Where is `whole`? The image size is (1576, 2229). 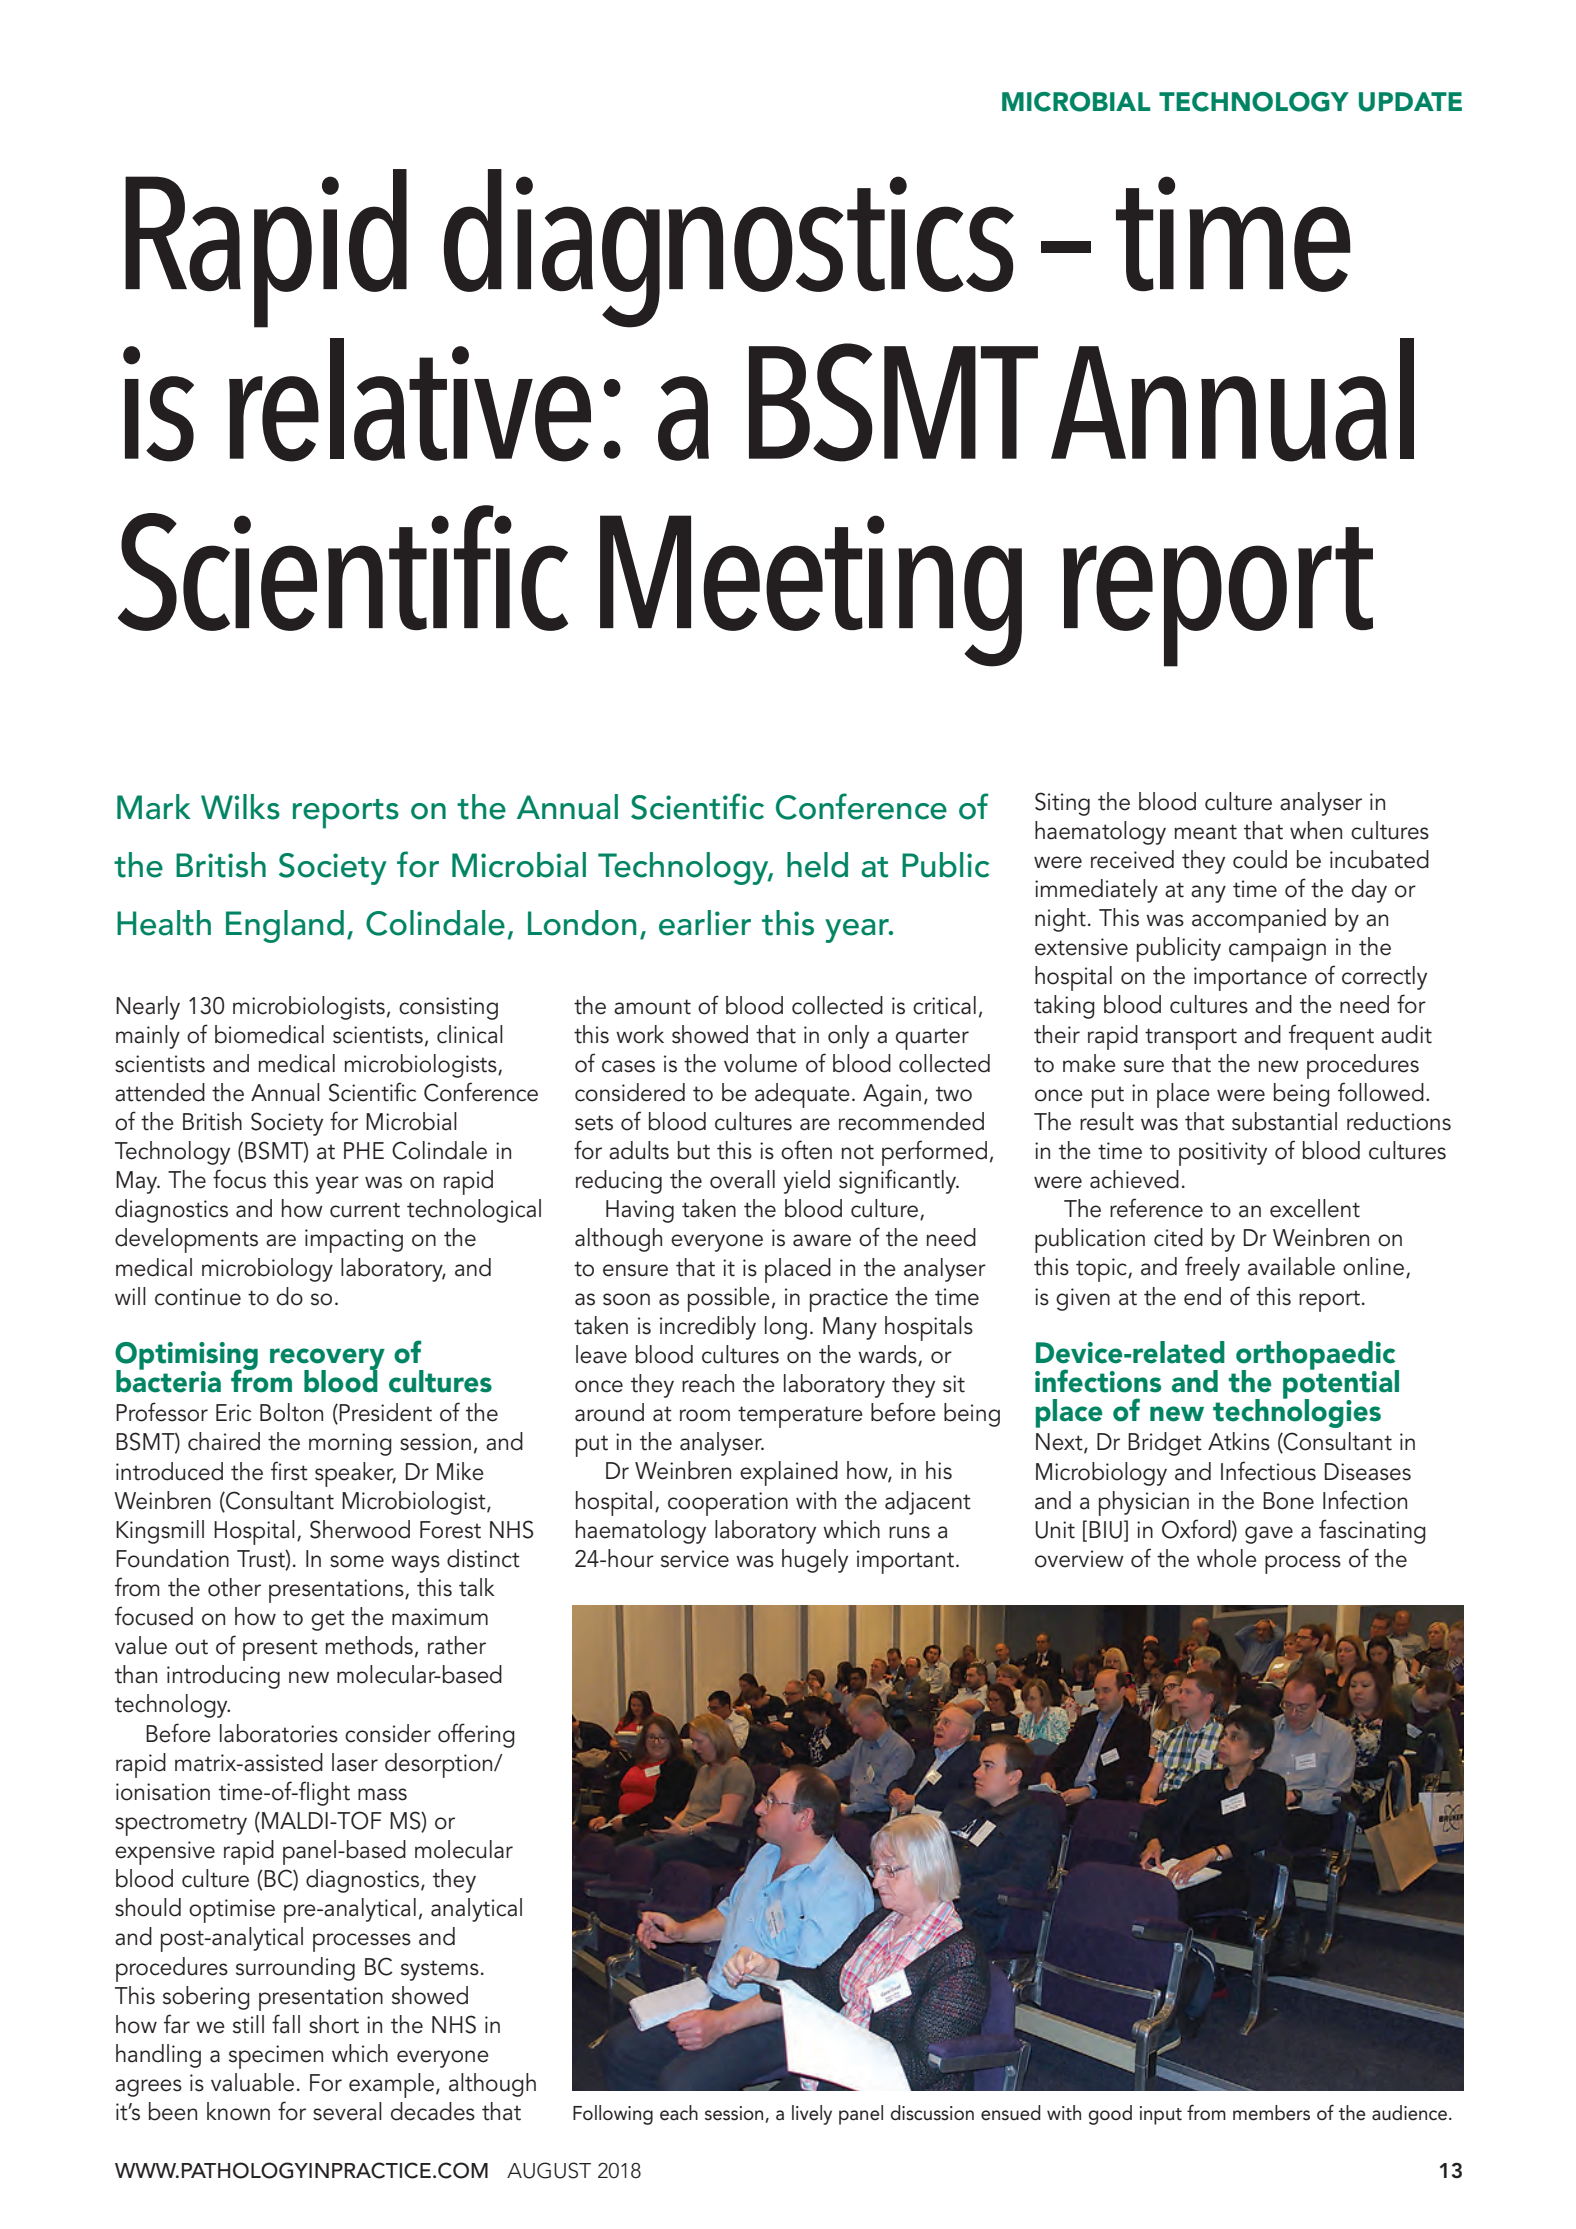 whole is located at coordinates (1227, 1558).
